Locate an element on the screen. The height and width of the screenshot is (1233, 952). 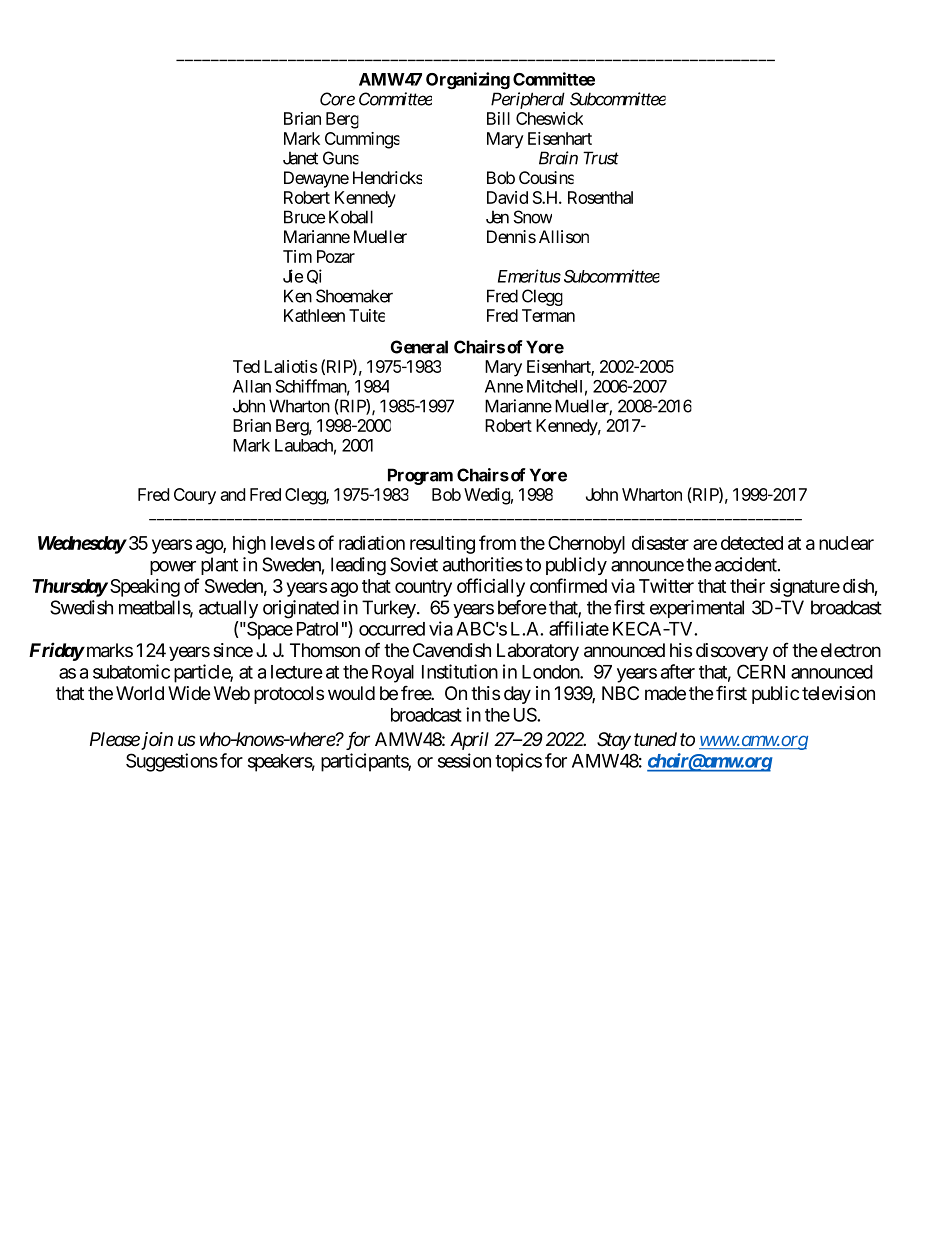
from is located at coordinates (497, 542).
